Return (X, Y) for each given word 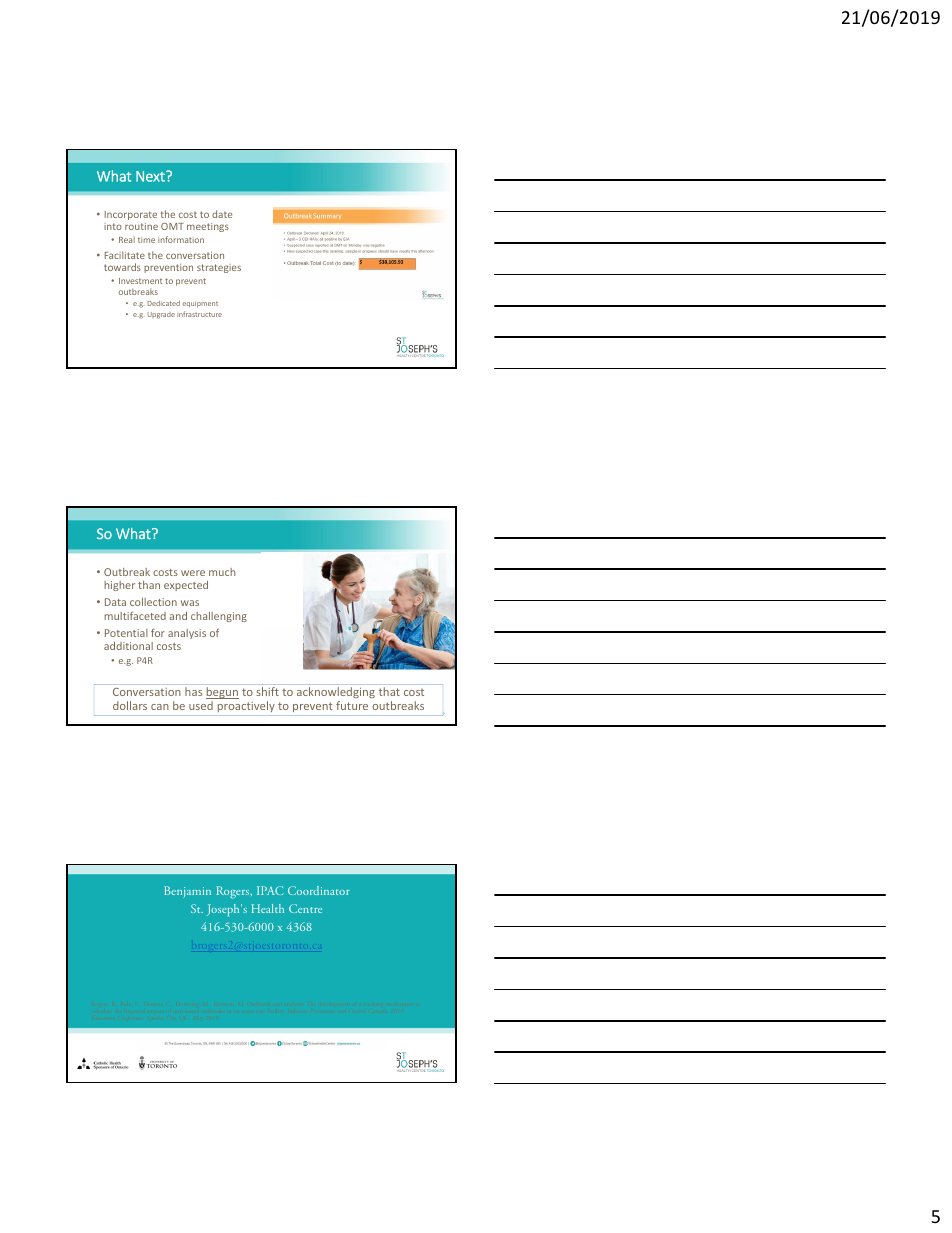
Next (151, 176)
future (352, 705)
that (389, 691)
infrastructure (199, 314)
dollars (130, 705)
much (222, 572)
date (222, 214)
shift (267, 691)
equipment (200, 304)
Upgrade (161, 315)
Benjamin (187, 891)
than (149, 585)
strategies (219, 268)
